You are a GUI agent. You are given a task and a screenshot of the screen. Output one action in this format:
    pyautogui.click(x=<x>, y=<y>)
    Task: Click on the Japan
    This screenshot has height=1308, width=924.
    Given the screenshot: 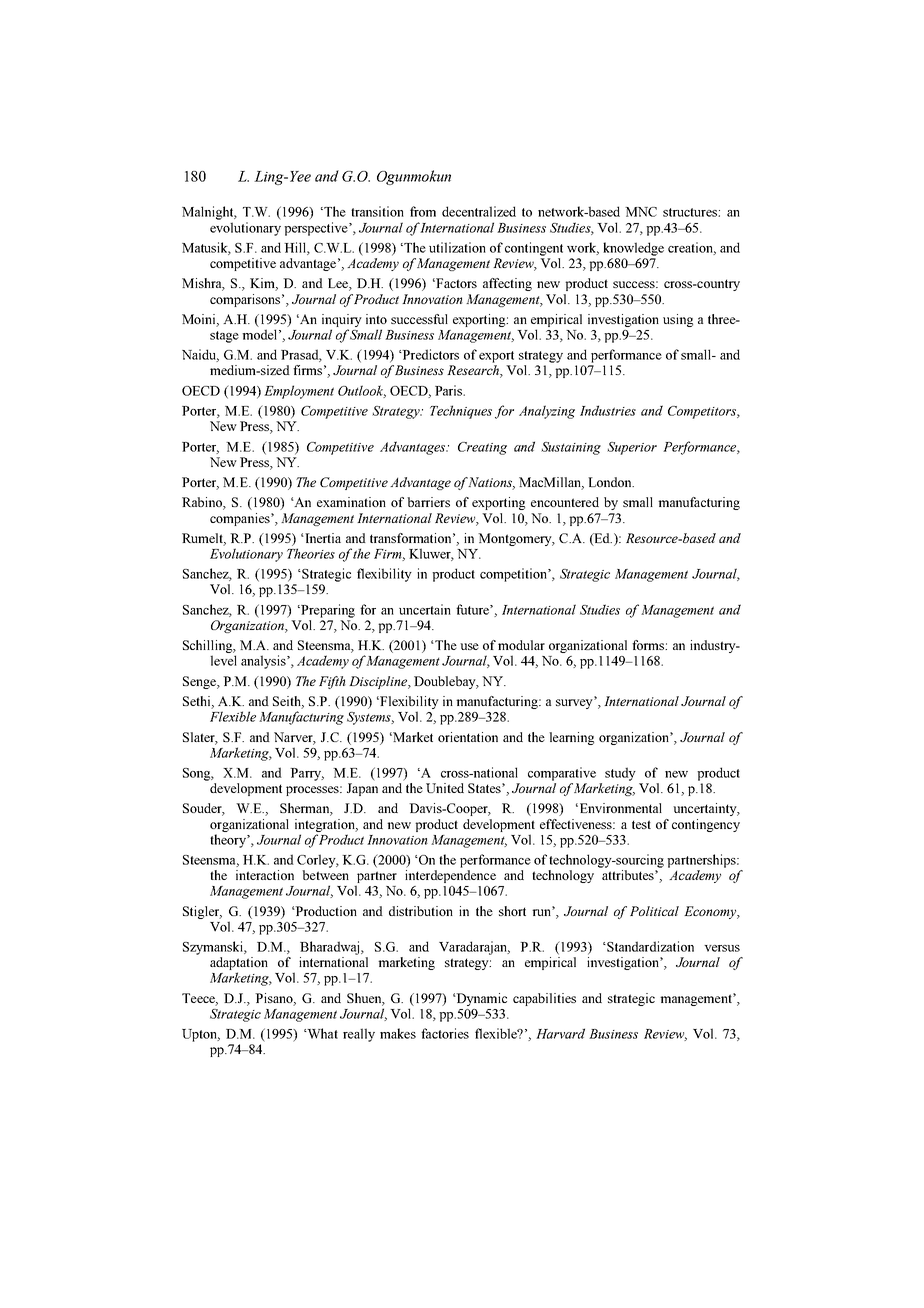 What is the action you would take?
    pyautogui.click(x=362, y=789)
